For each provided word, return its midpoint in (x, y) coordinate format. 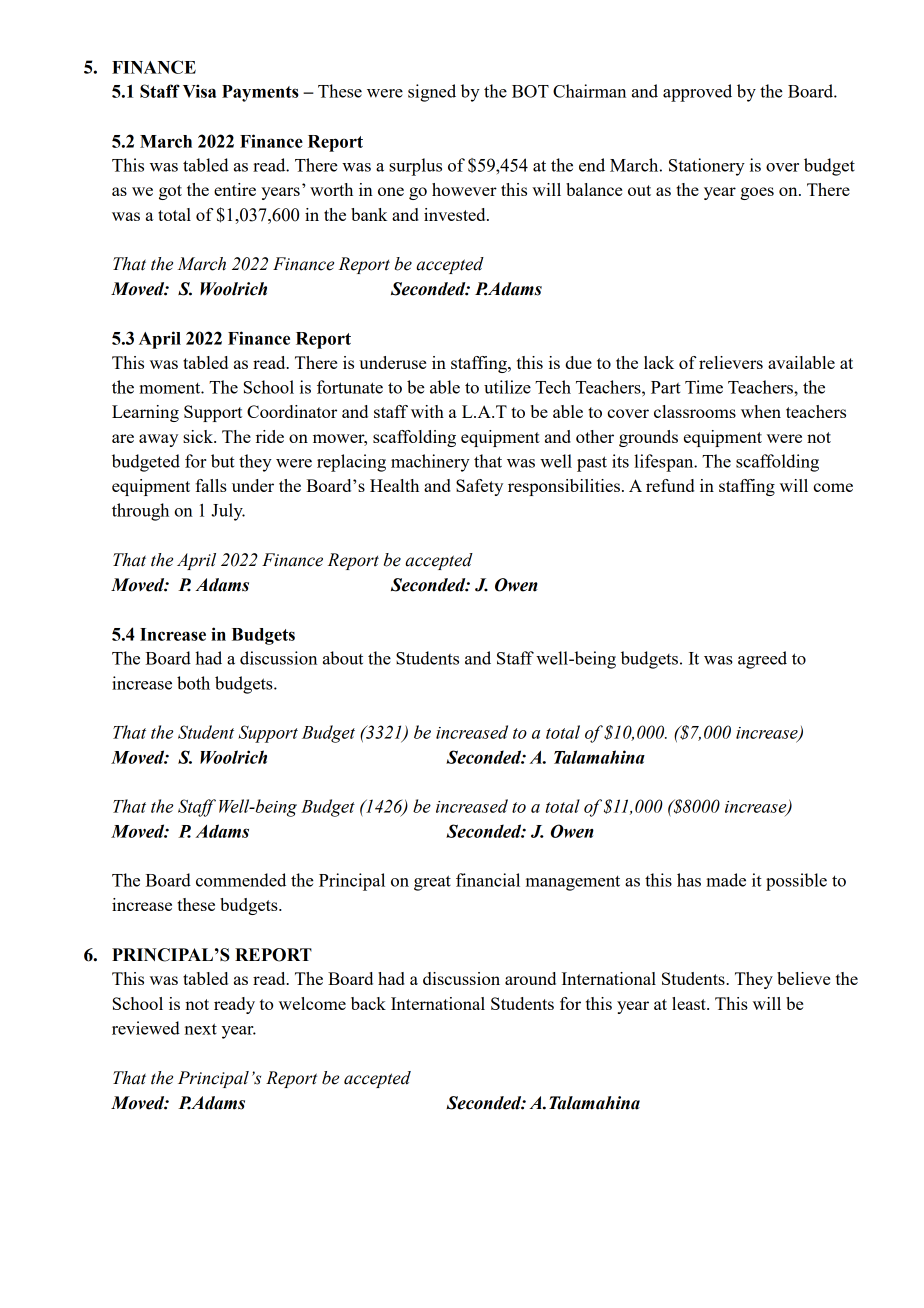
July (228, 512)
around (530, 978)
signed (432, 93)
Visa (199, 91)
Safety (479, 487)
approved (697, 93)
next (201, 1029)
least (690, 1003)
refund (670, 485)
